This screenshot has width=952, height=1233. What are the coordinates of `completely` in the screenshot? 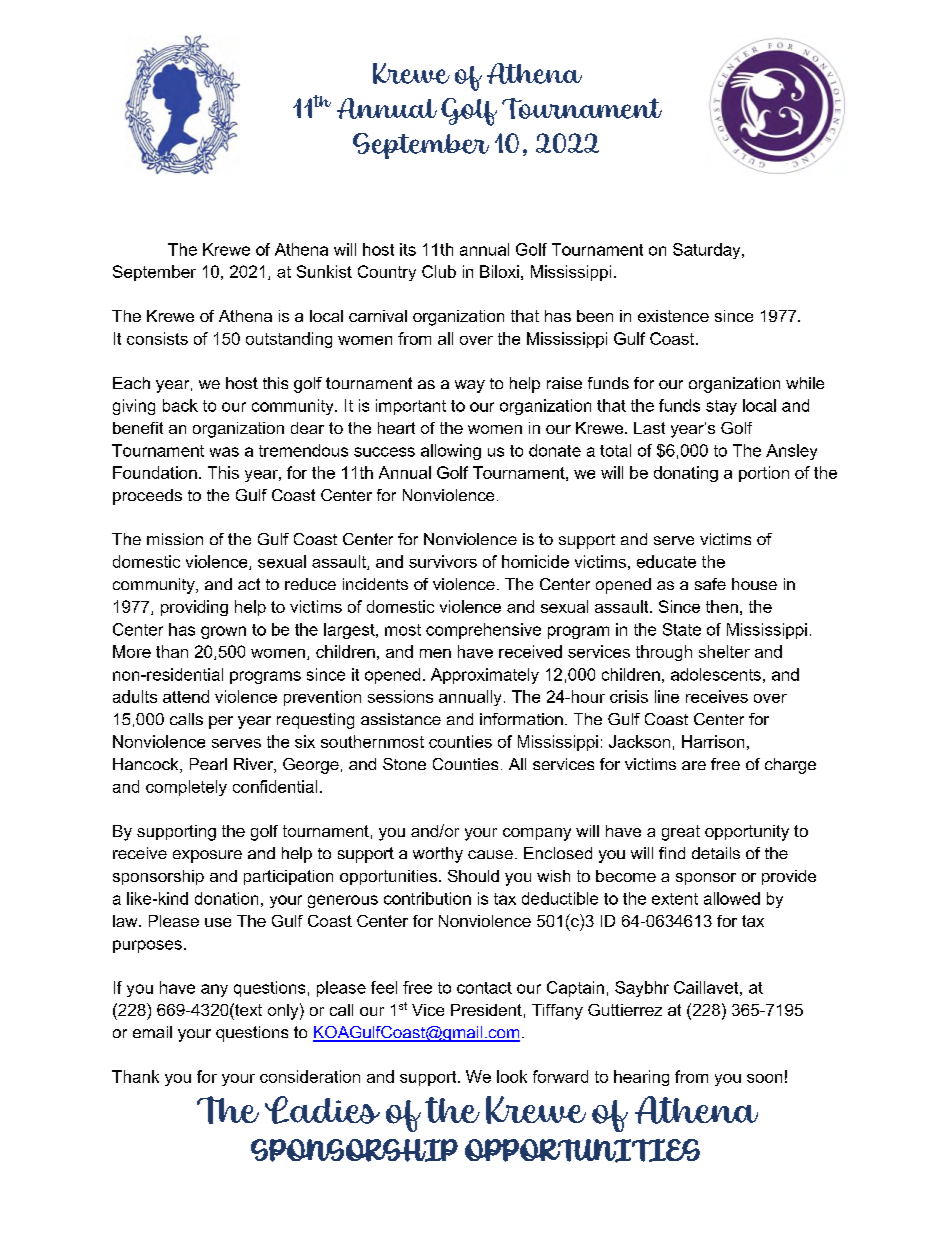 It's located at (186, 788).
